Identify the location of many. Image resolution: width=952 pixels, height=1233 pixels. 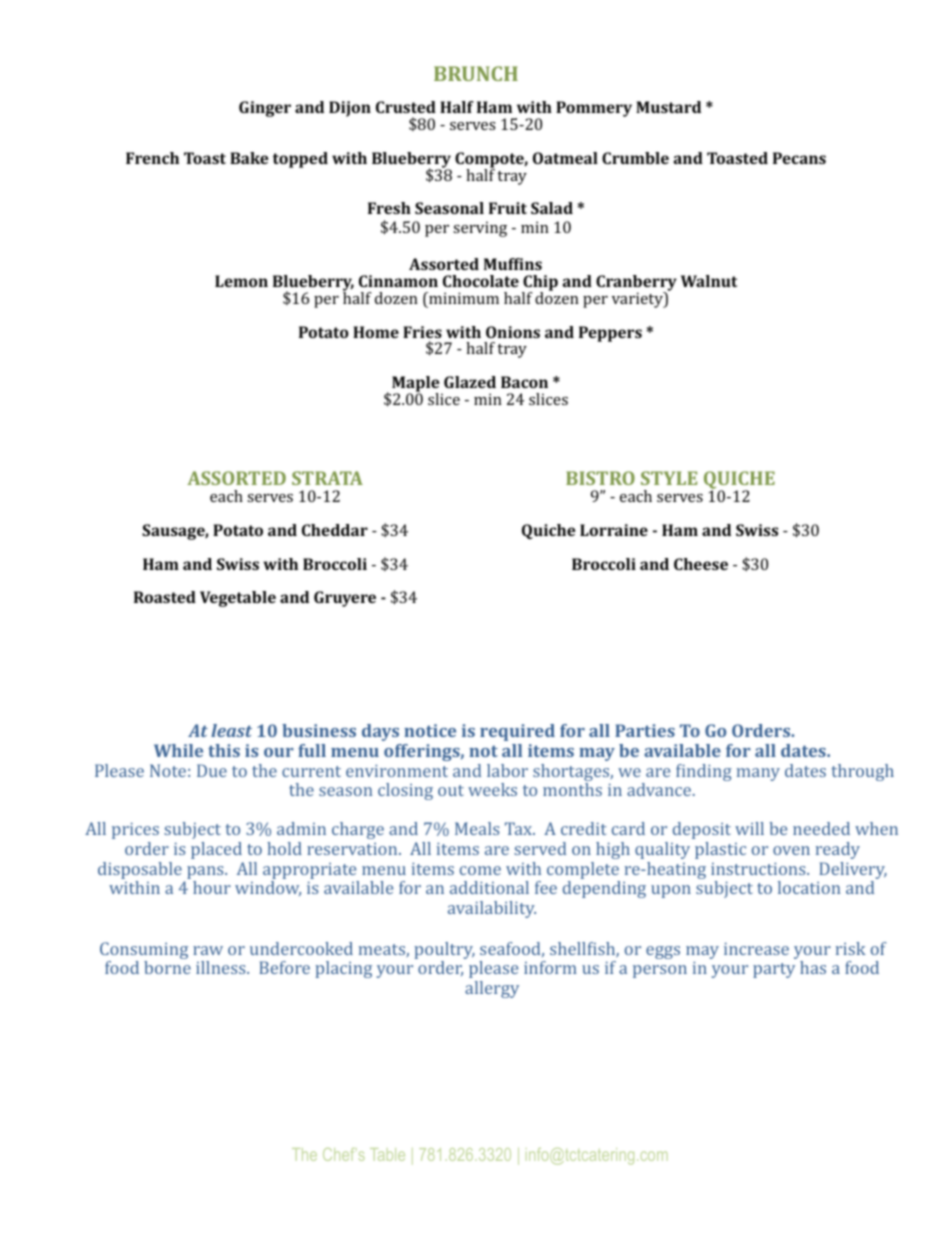
(758, 774).
